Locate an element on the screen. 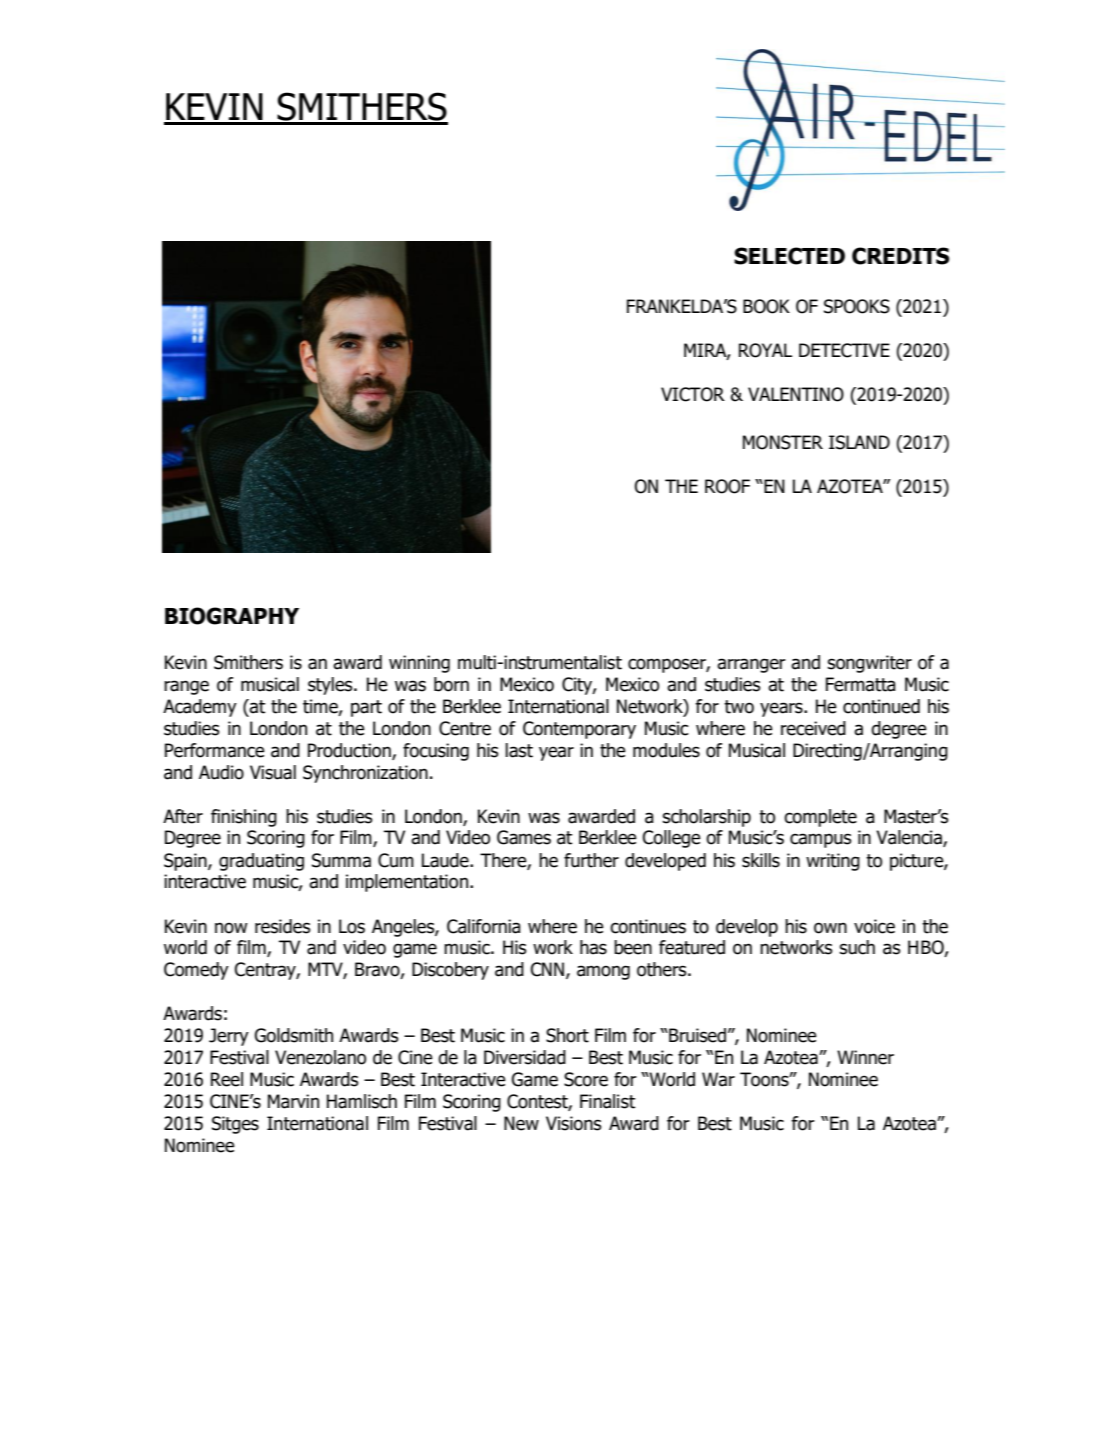 The width and height of the screenshot is (1113, 1440). received is located at coordinates (813, 728).
